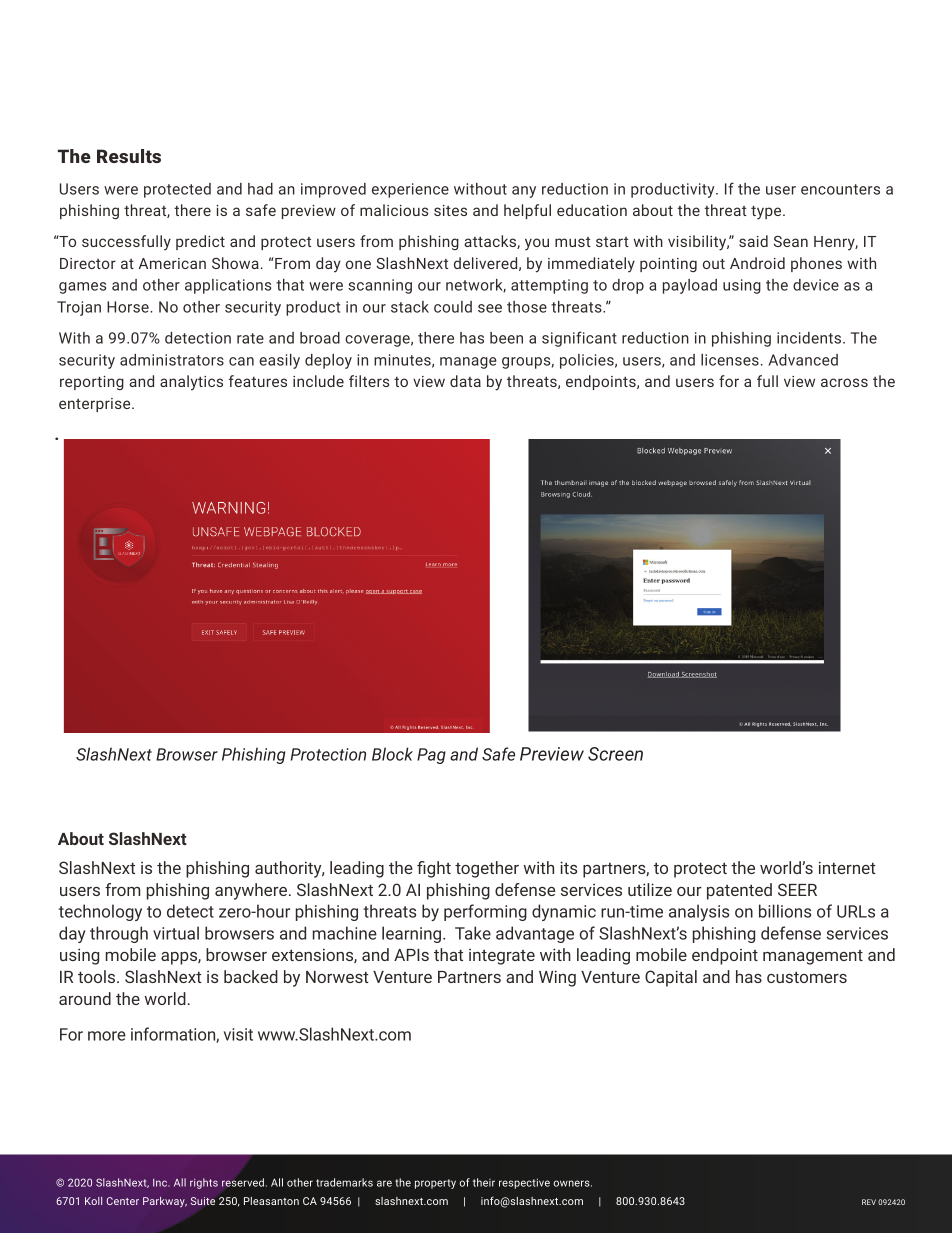 Image resolution: width=952 pixels, height=1233 pixels. I want to click on data, so click(465, 381).
